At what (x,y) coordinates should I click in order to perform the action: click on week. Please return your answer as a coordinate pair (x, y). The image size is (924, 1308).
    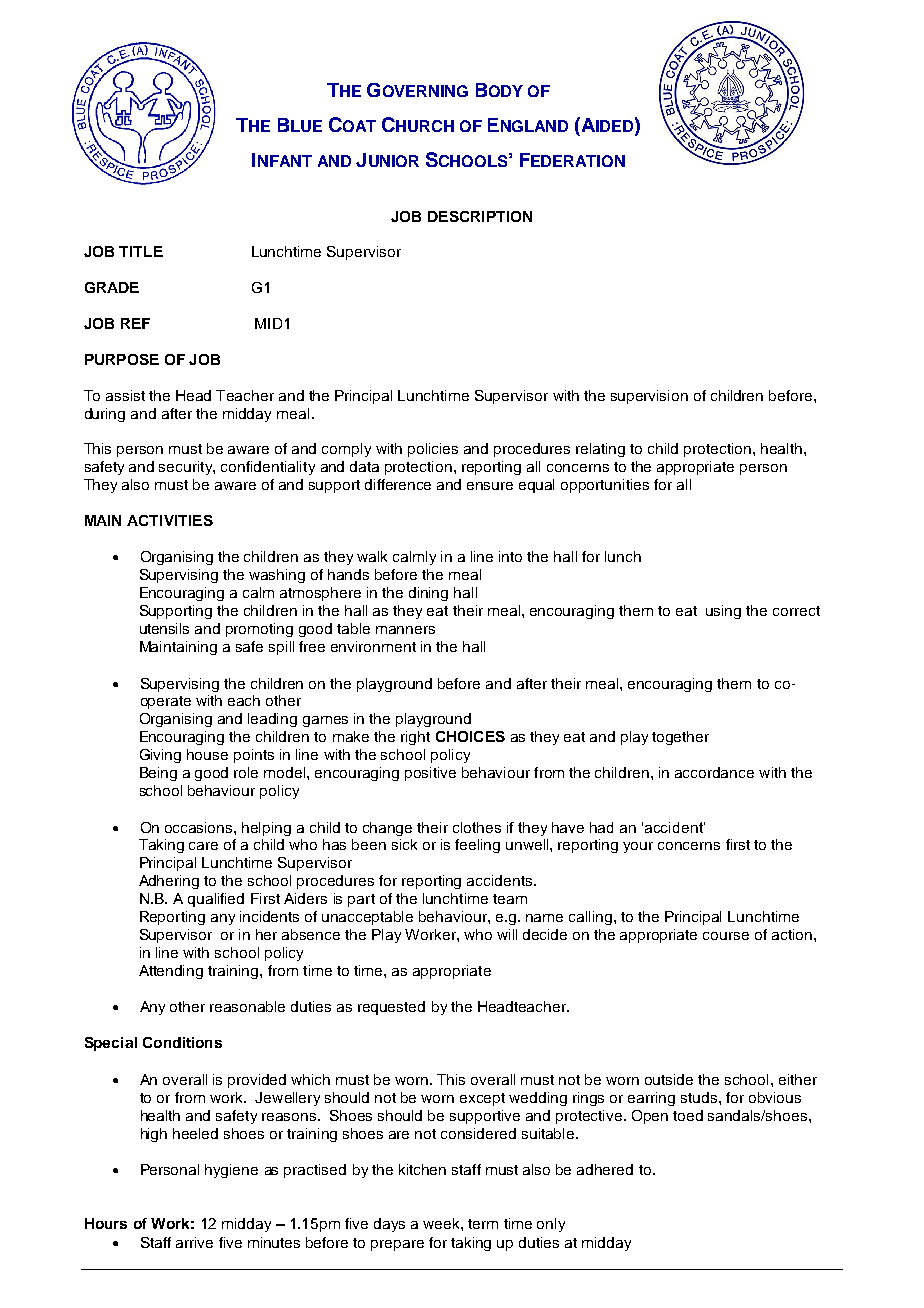
    Looking at the image, I should click on (442, 1223).
